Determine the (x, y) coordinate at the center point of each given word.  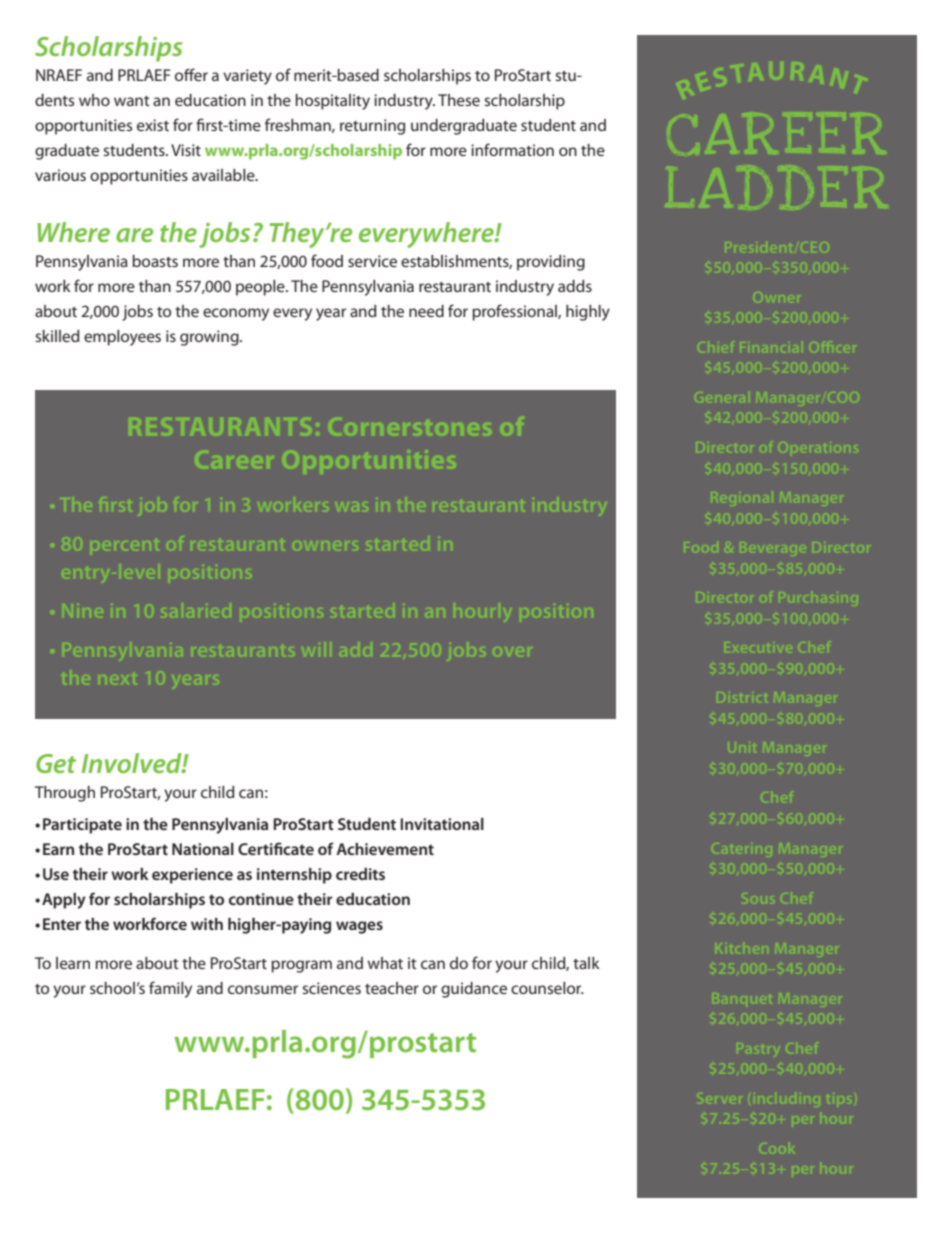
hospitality (333, 102)
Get (56, 763)
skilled (57, 336)
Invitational (442, 824)
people (261, 288)
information (512, 149)
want (132, 101)
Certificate (276, 848)
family (170, 989)
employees (122, 338)
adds (575, 286)
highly (588, 313)
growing (210, 338)
